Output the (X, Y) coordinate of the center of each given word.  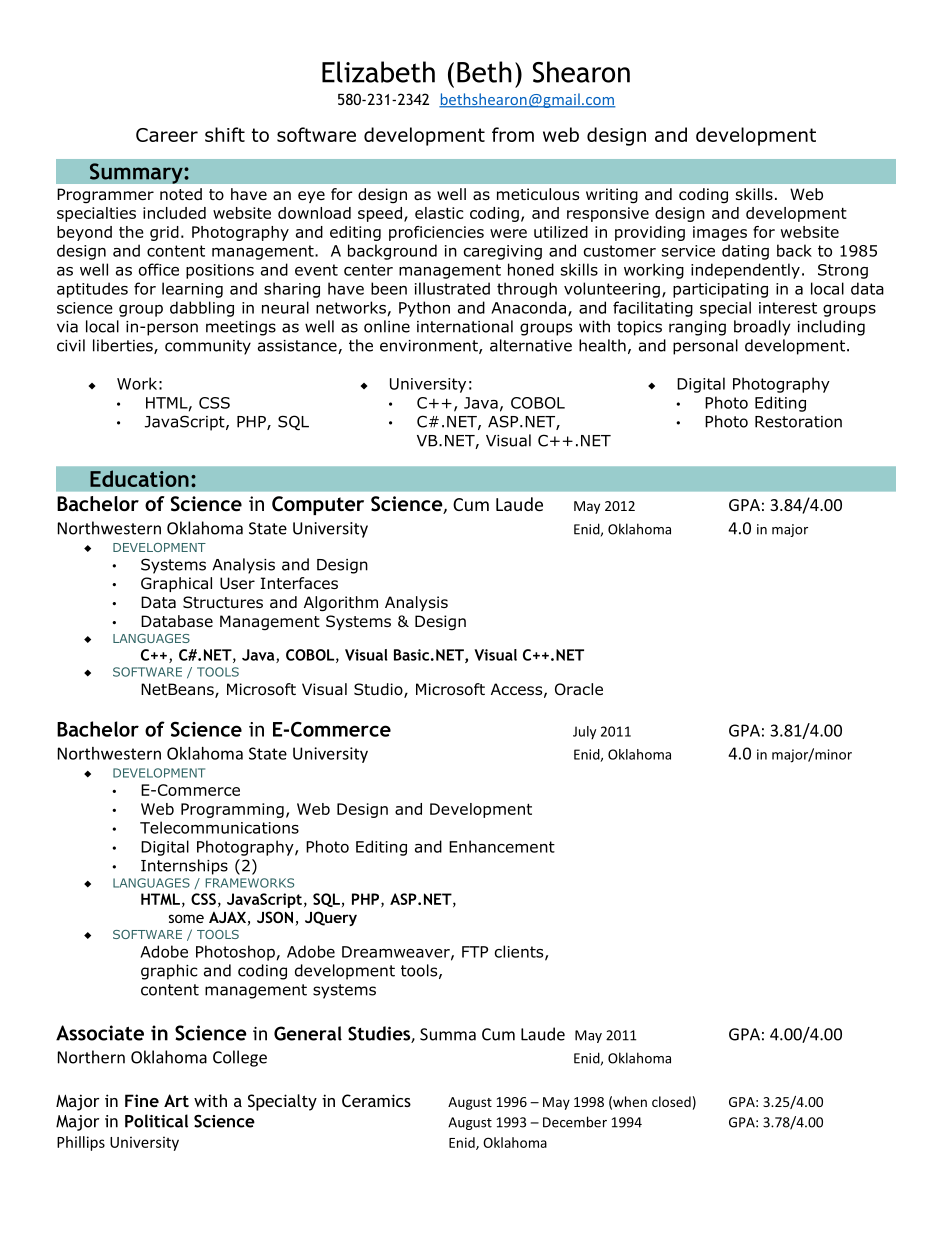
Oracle (579, 689)
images (720, 233)
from (513, 134)
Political (156, 1121)
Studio (379, 690)
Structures (223, 602)
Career (167, 135)
